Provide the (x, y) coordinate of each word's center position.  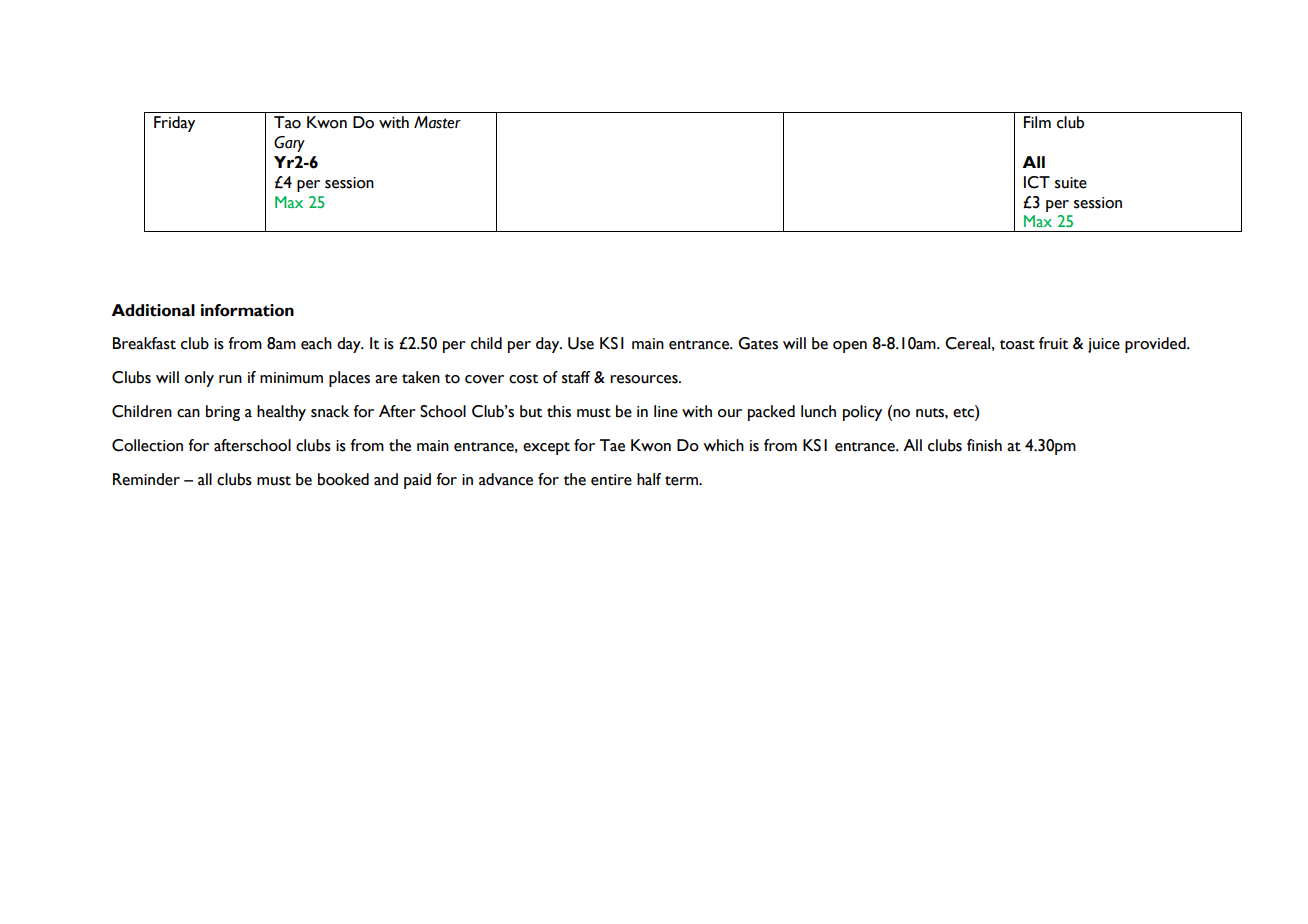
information (247, 310)
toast (1017, 345)
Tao (287, 122)
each (316, 343)
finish (984, 445)
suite (1071, 183)
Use (581, 343)
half (649, 479)
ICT (1037, 182)
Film (1037, 122)
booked (343, 479)
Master (437, 122)
